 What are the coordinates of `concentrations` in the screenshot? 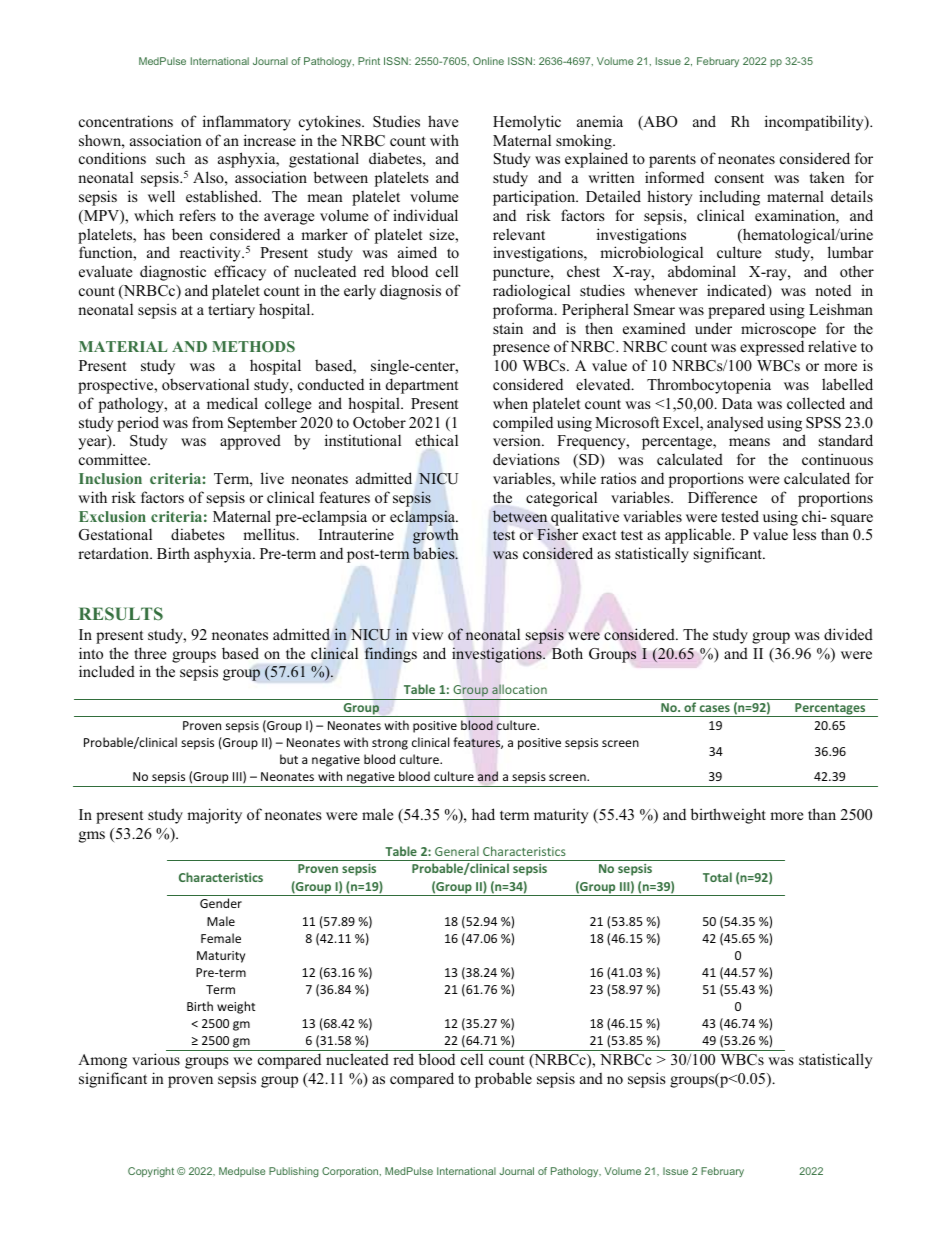 It's located at (126, 121).
